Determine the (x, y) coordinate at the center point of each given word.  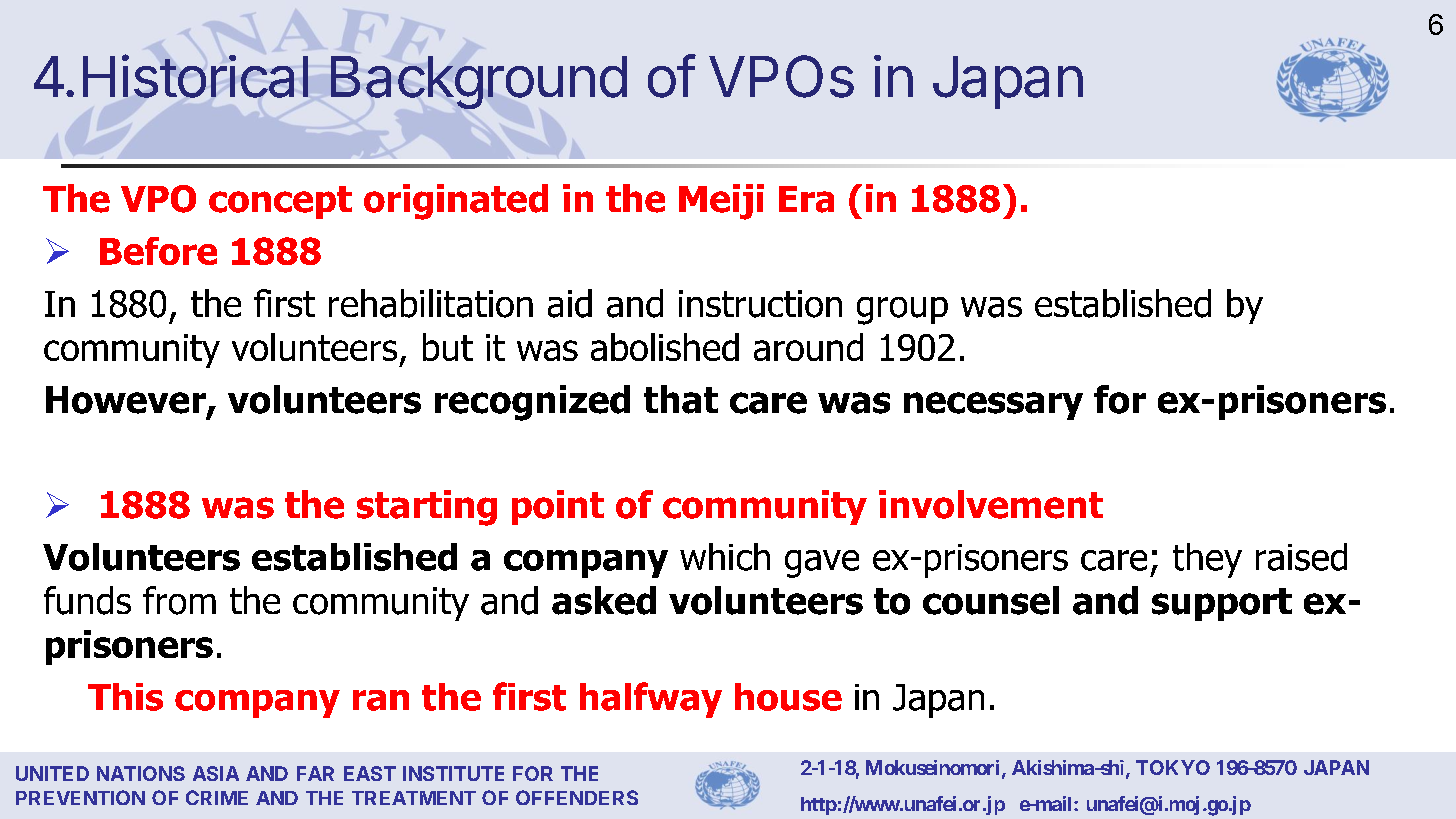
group (902, 311)
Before (158, 251)
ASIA (216, 773)
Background (479, 82)
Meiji (721, 202)
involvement (991, 504)
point (558, 507)
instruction (760, 304)
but (448, 347)
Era (806, 199)
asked (604, 600)
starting (427, 508)
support (1222, 604)
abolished (665, 347)
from (179, 600)
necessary (993, 406)
